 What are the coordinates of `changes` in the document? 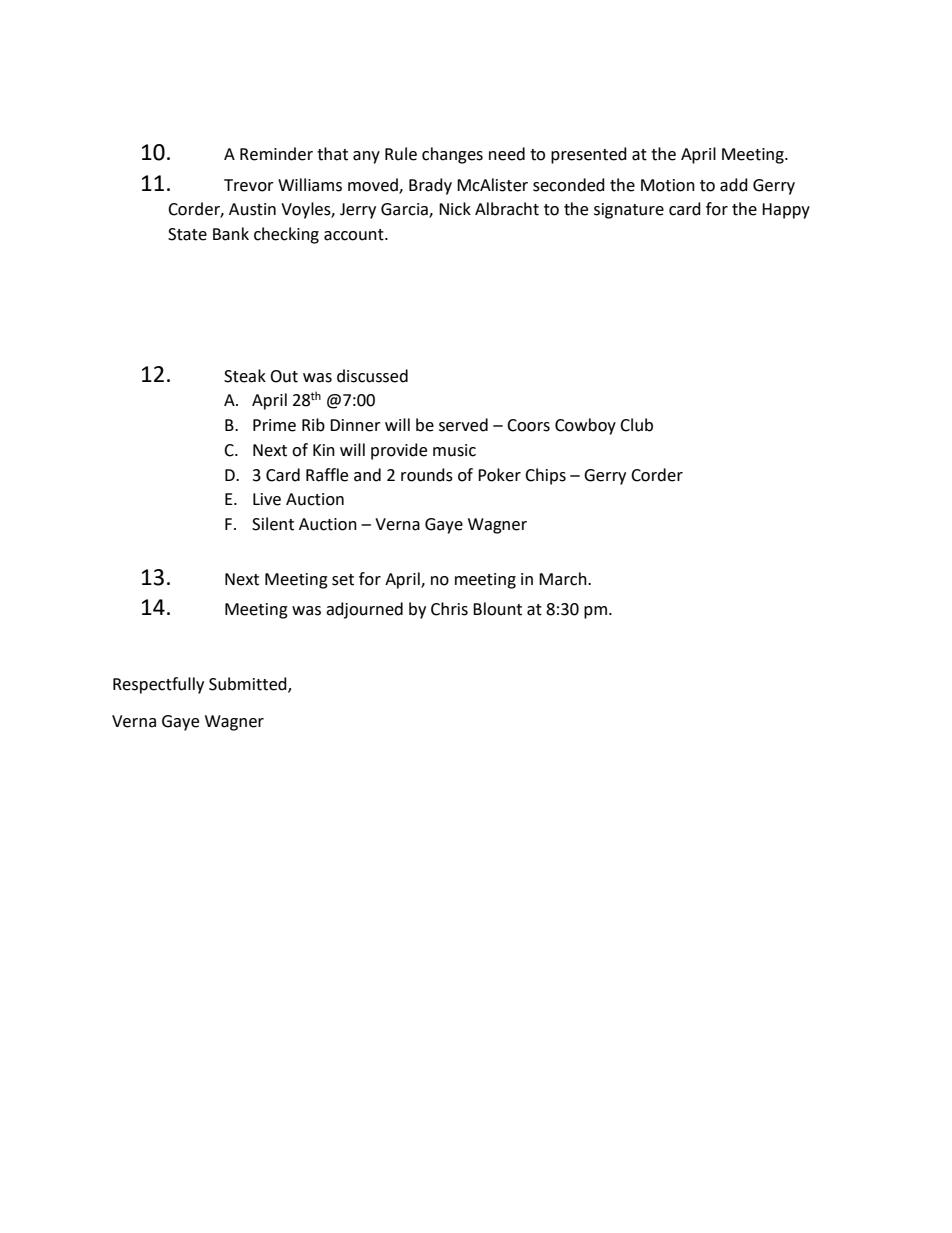 It's located at (452, 155).
